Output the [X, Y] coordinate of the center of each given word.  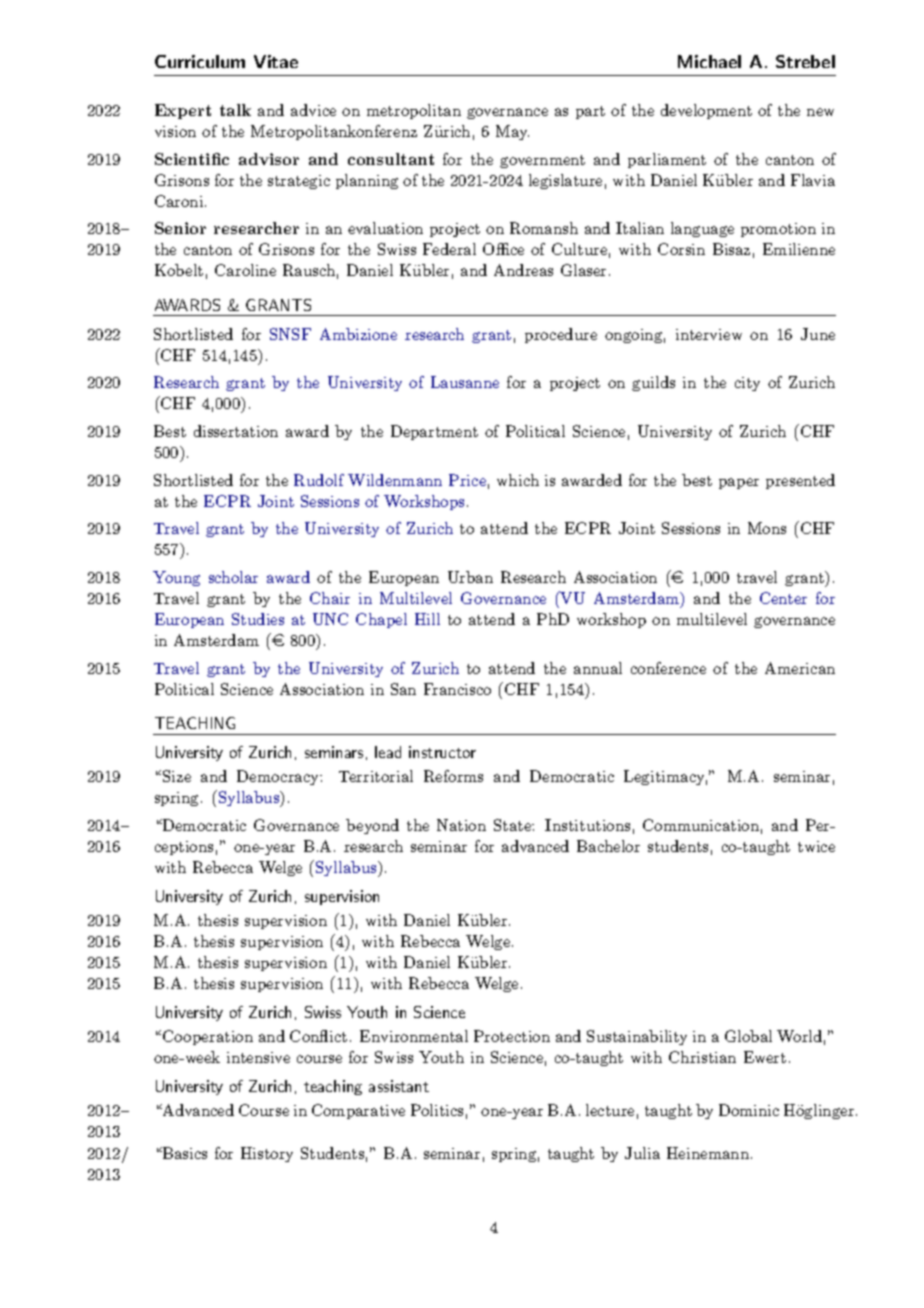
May [512, 132]
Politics [437, 1110]
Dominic [749, 1110]
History [267, 1154]
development [706, 111]
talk [235, 110]
